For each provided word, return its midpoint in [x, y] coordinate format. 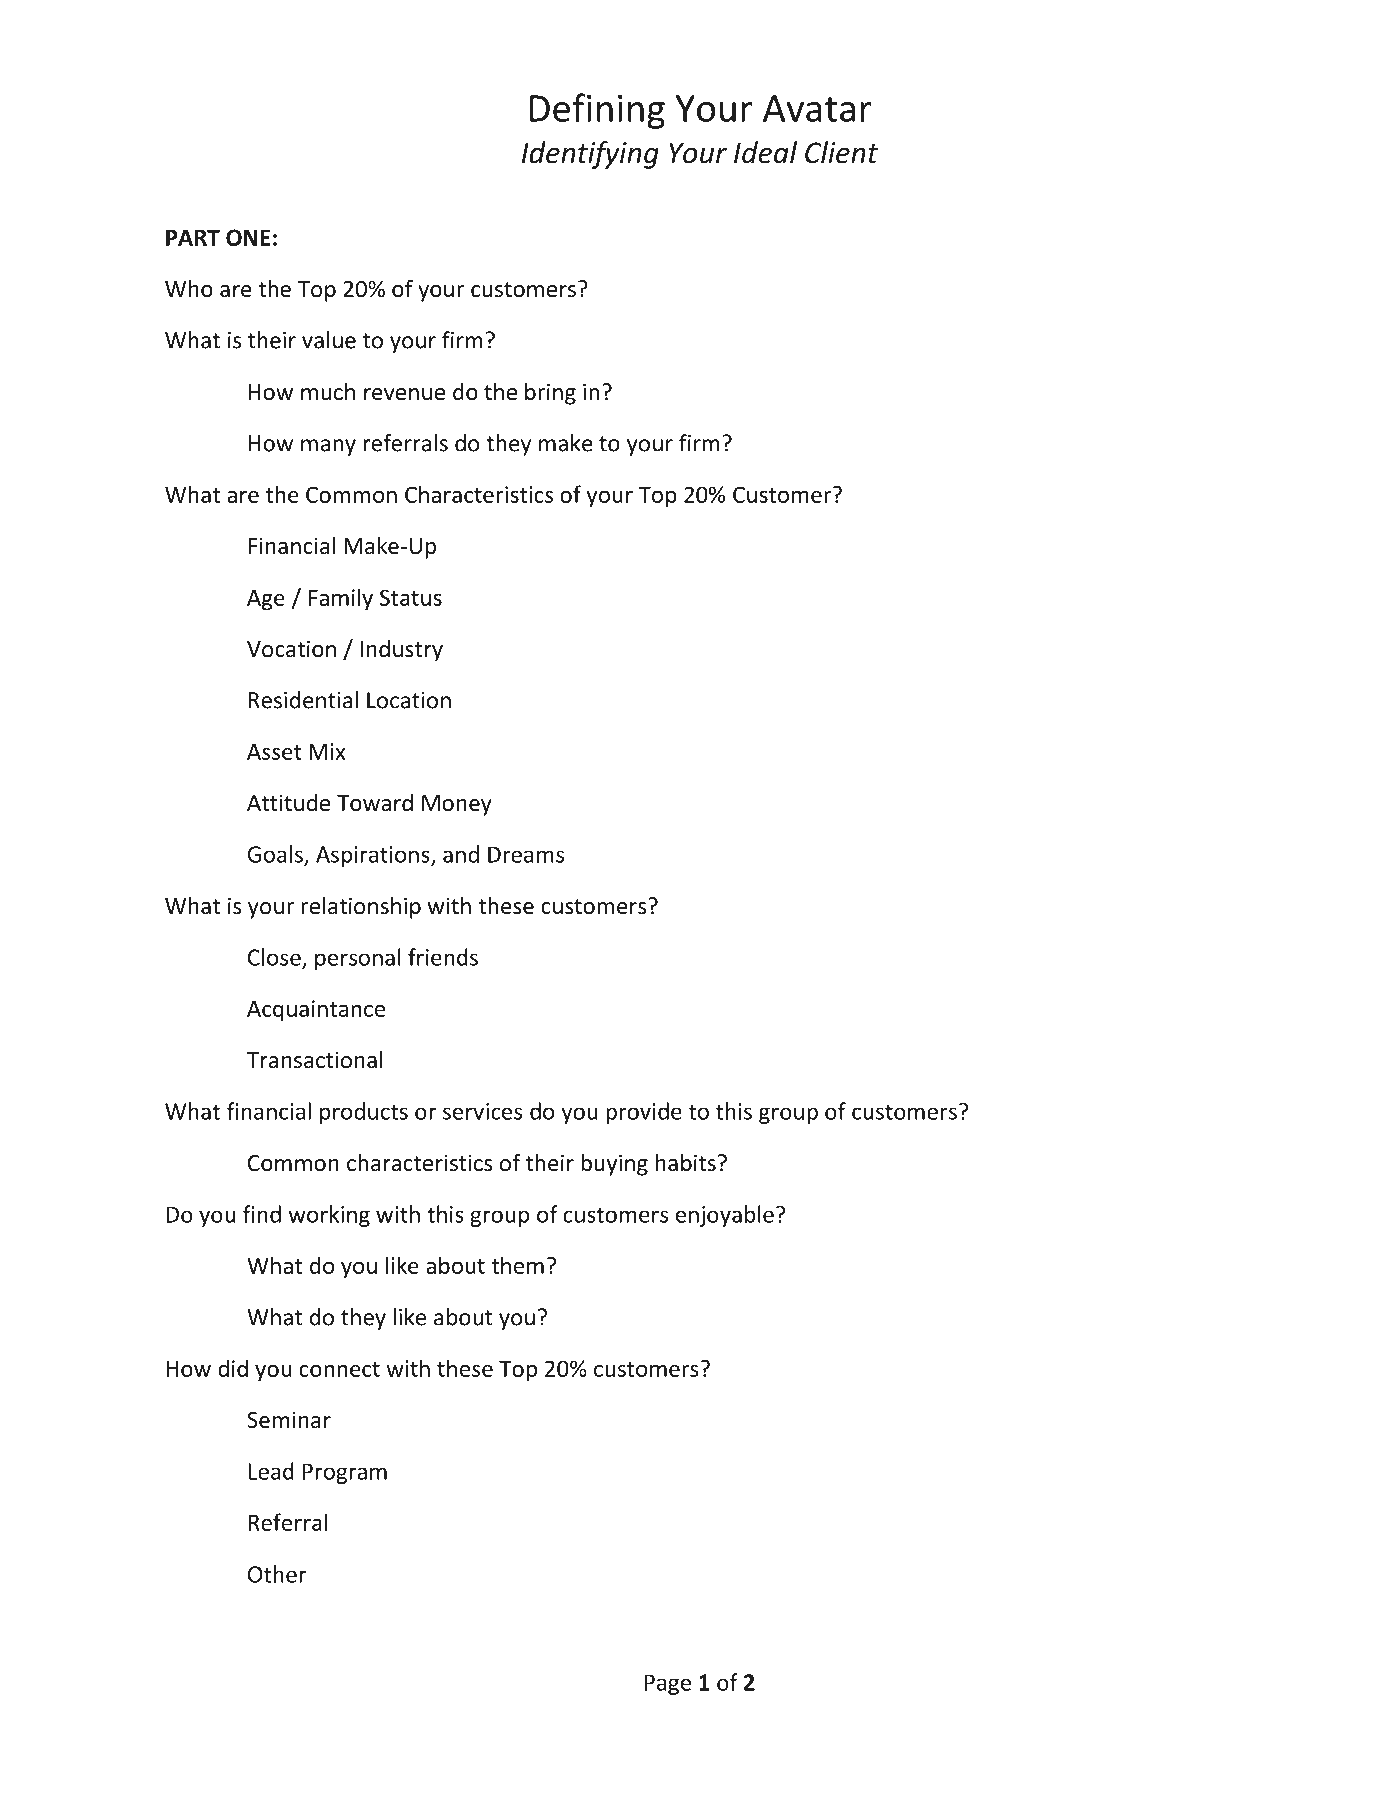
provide [644, 1113]
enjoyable [725, 1216]
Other [277, 1574]
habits [686, 1163]
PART [193, 237]
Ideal [765, 152]
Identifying [590, 155]
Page [668, 1684]
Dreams [526, 854]
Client [841, 152]
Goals [275, 854]
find [262, 1214]
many [328, 447]
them [517, 1265]
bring [550, 394]
